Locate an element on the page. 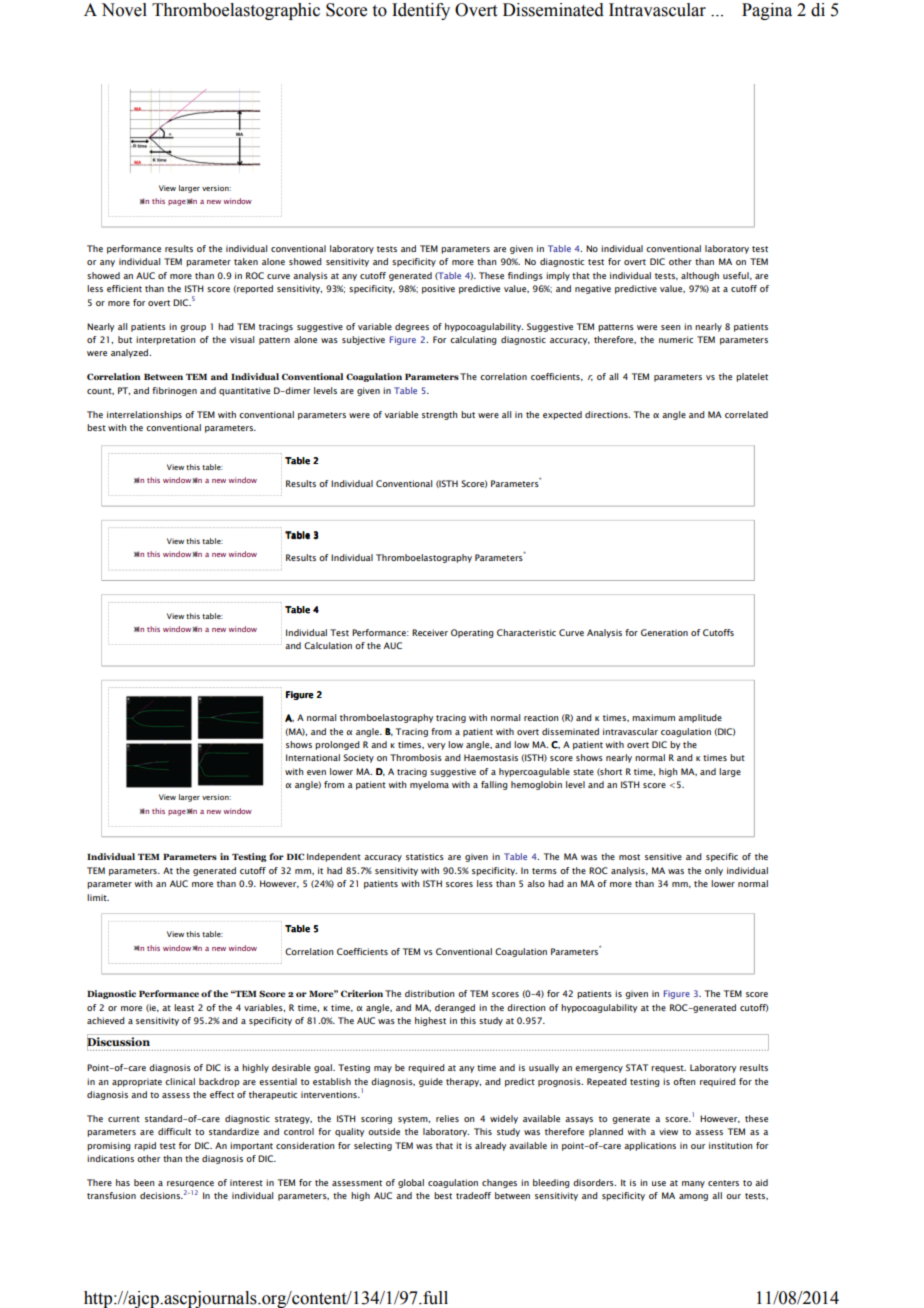 This page has height=1308, width=924. degrees is located at coordinates (412, 327).
